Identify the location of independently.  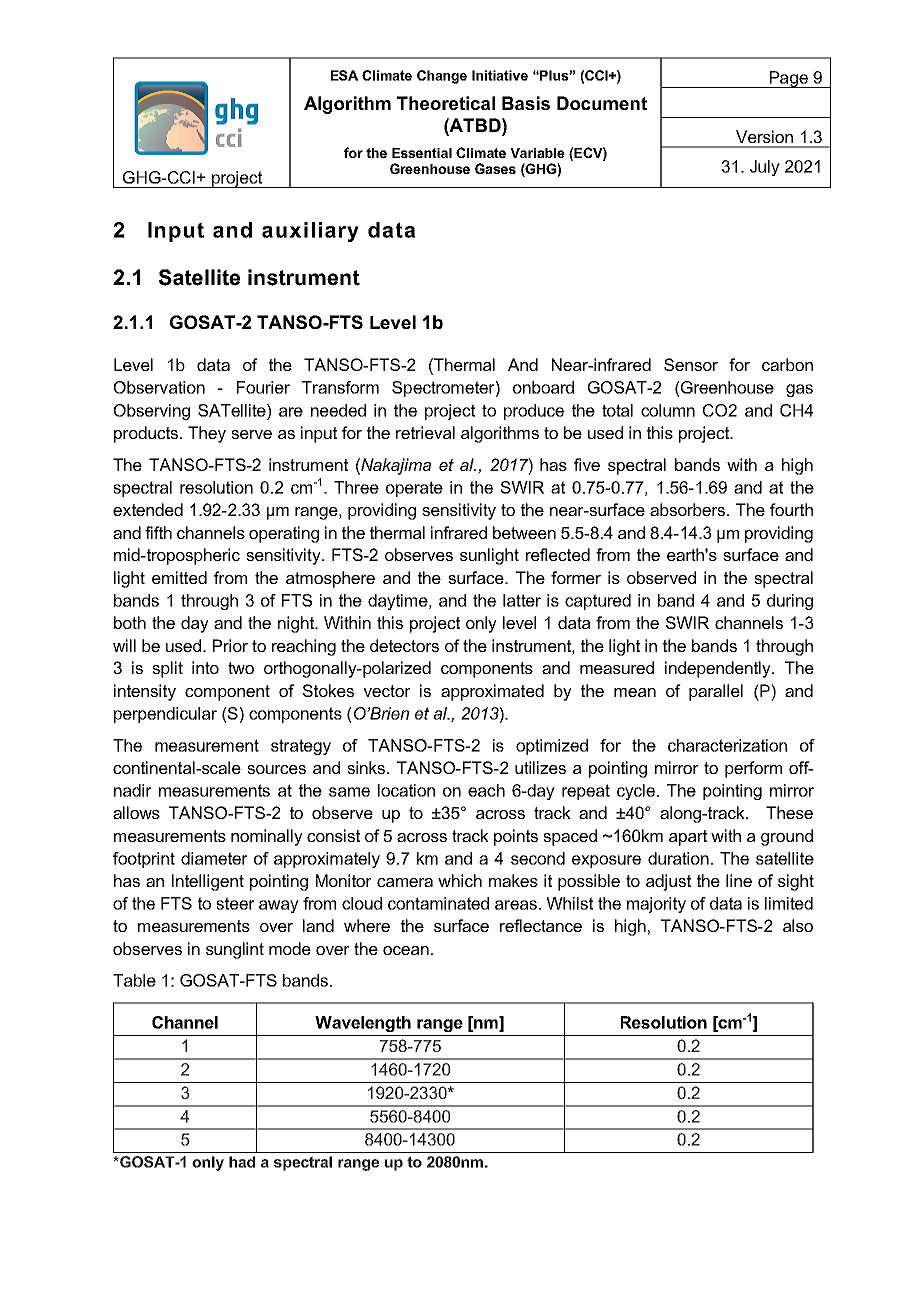
(719, 669).
